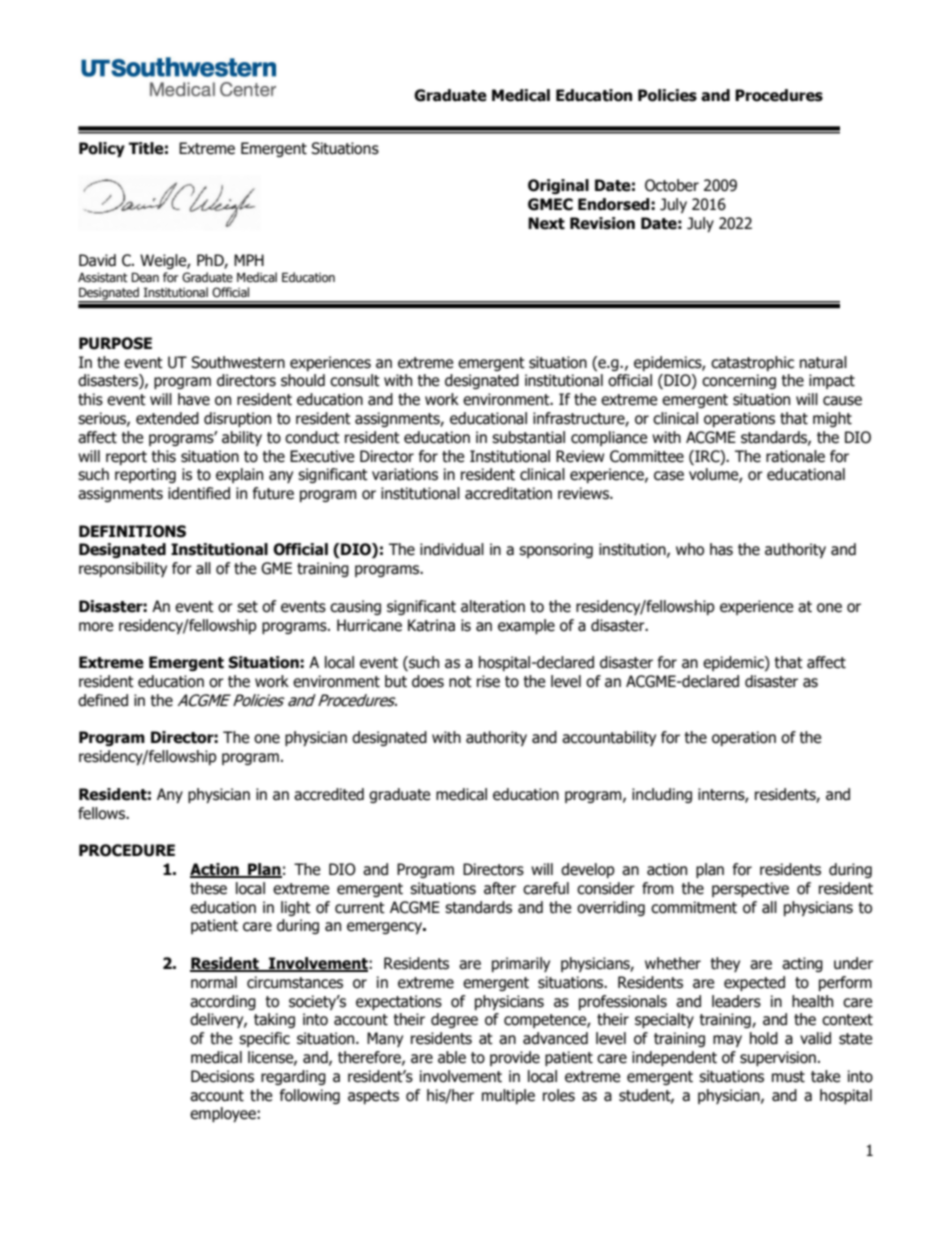 This page has width=952, height=1233. Describe the element at coordinates (222, 1076) in the page. I see `Decisions` at that location.
